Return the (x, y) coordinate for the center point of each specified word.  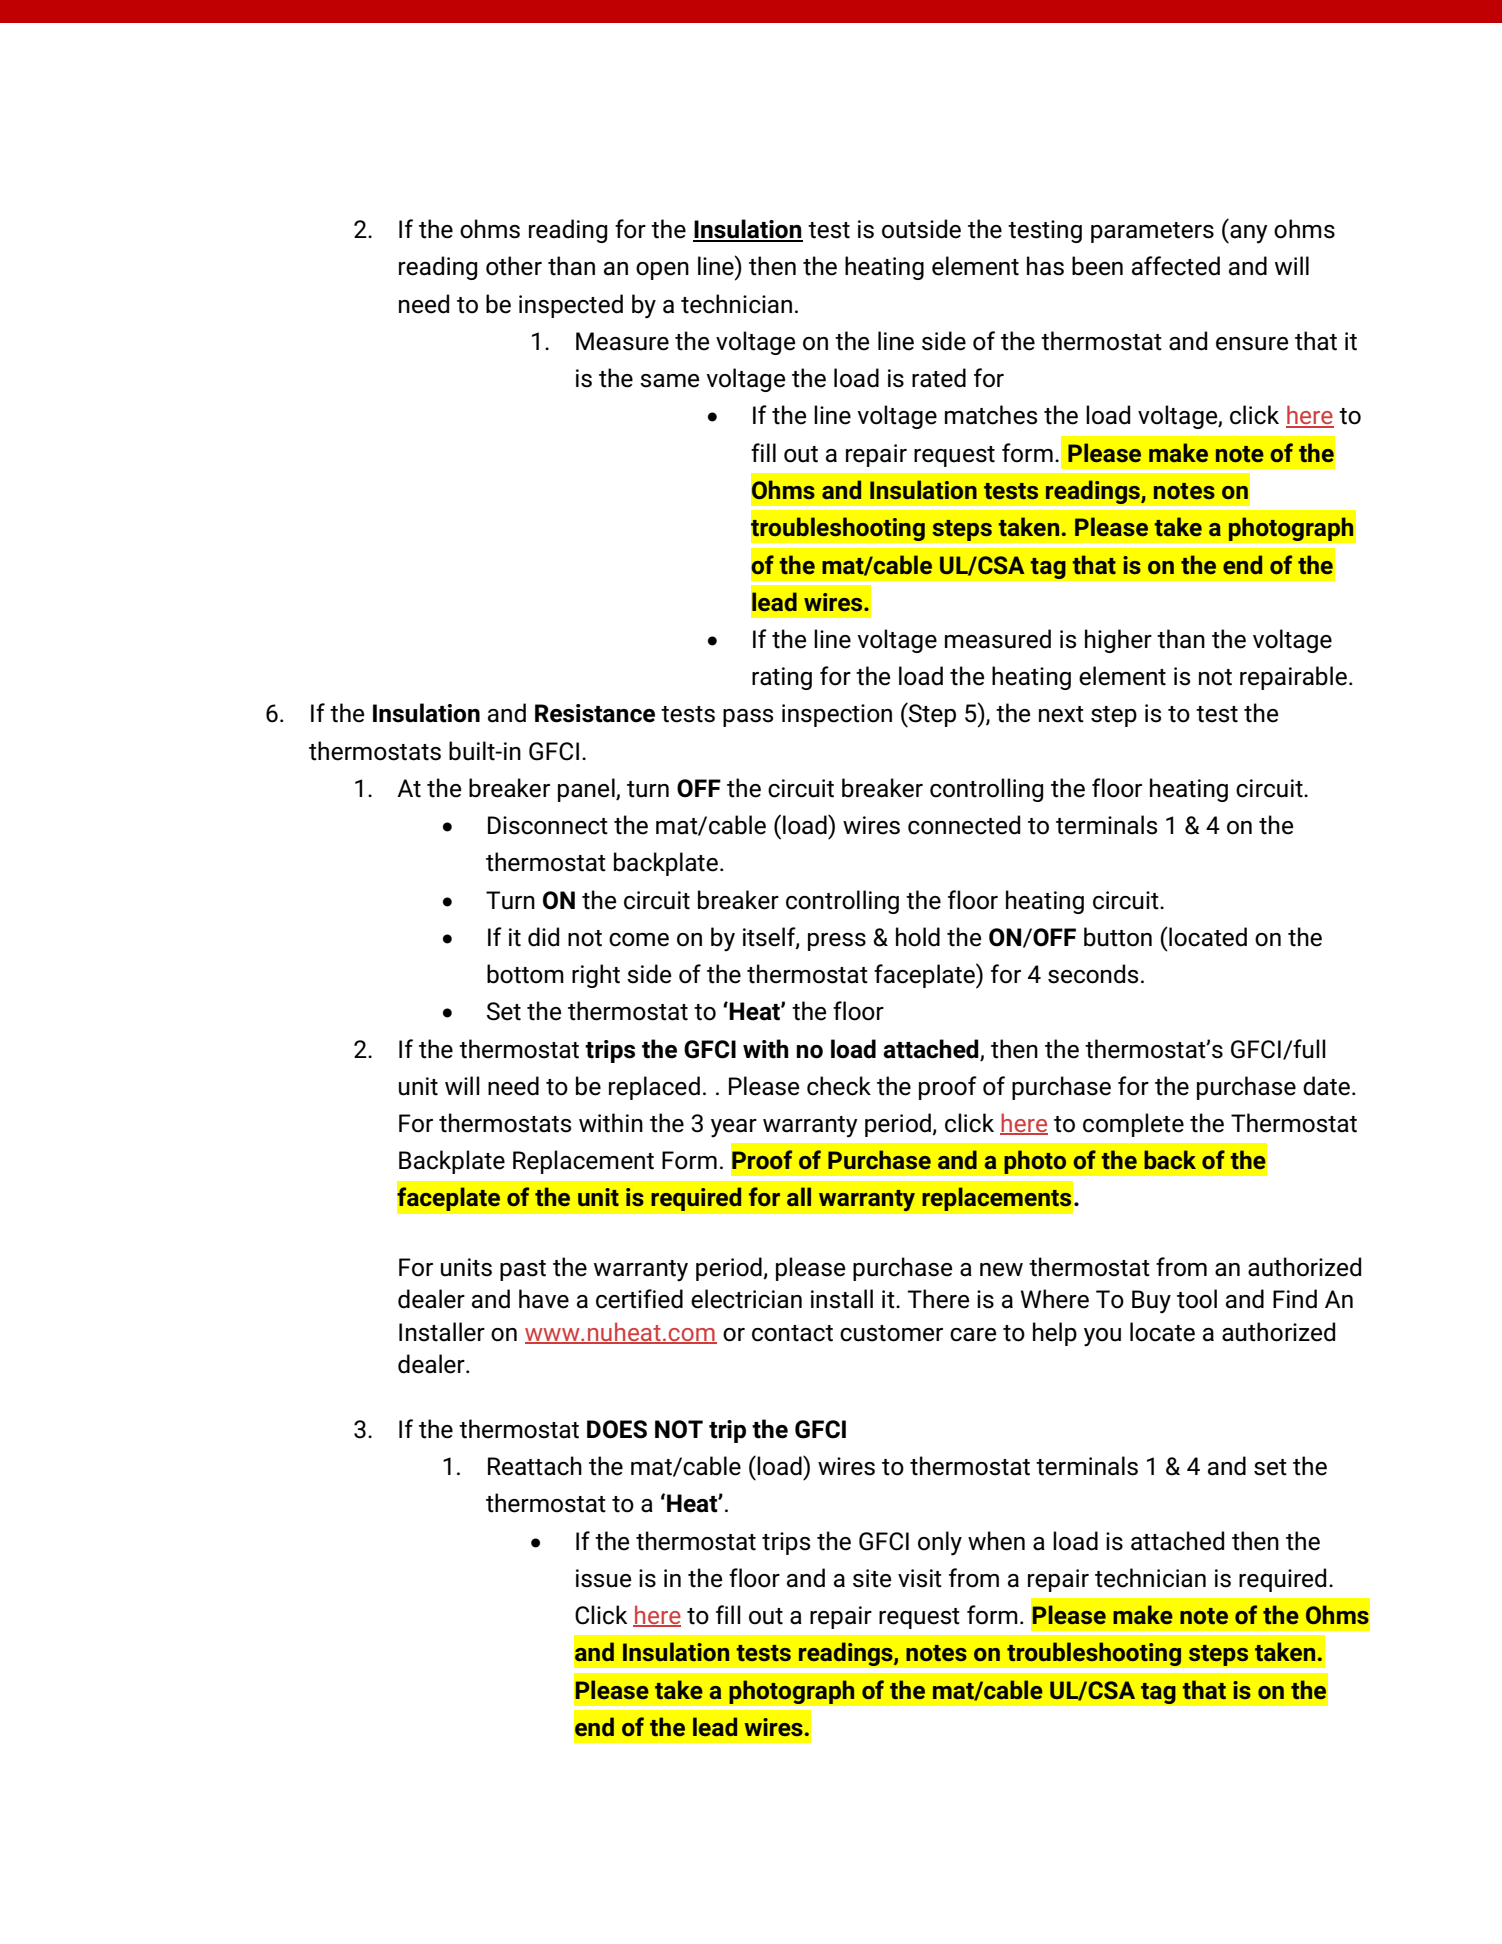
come (639, 940)
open (662, 271)
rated (939, 378)
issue (603, 1578)
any (1248, 234)
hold (918, 937)
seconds (1093, 974)
